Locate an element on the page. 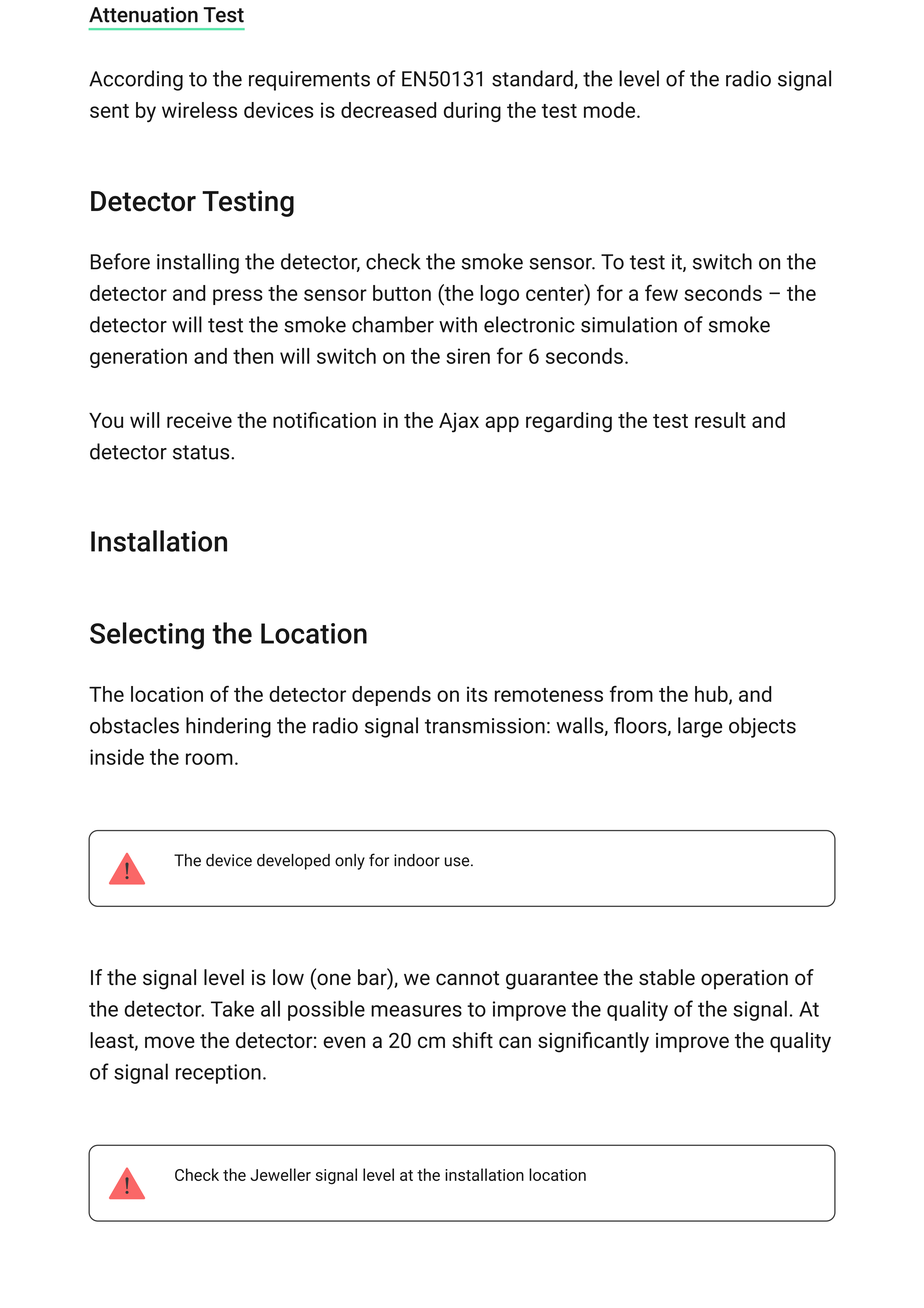  Attenuation is located at coordinates (143, 15).
